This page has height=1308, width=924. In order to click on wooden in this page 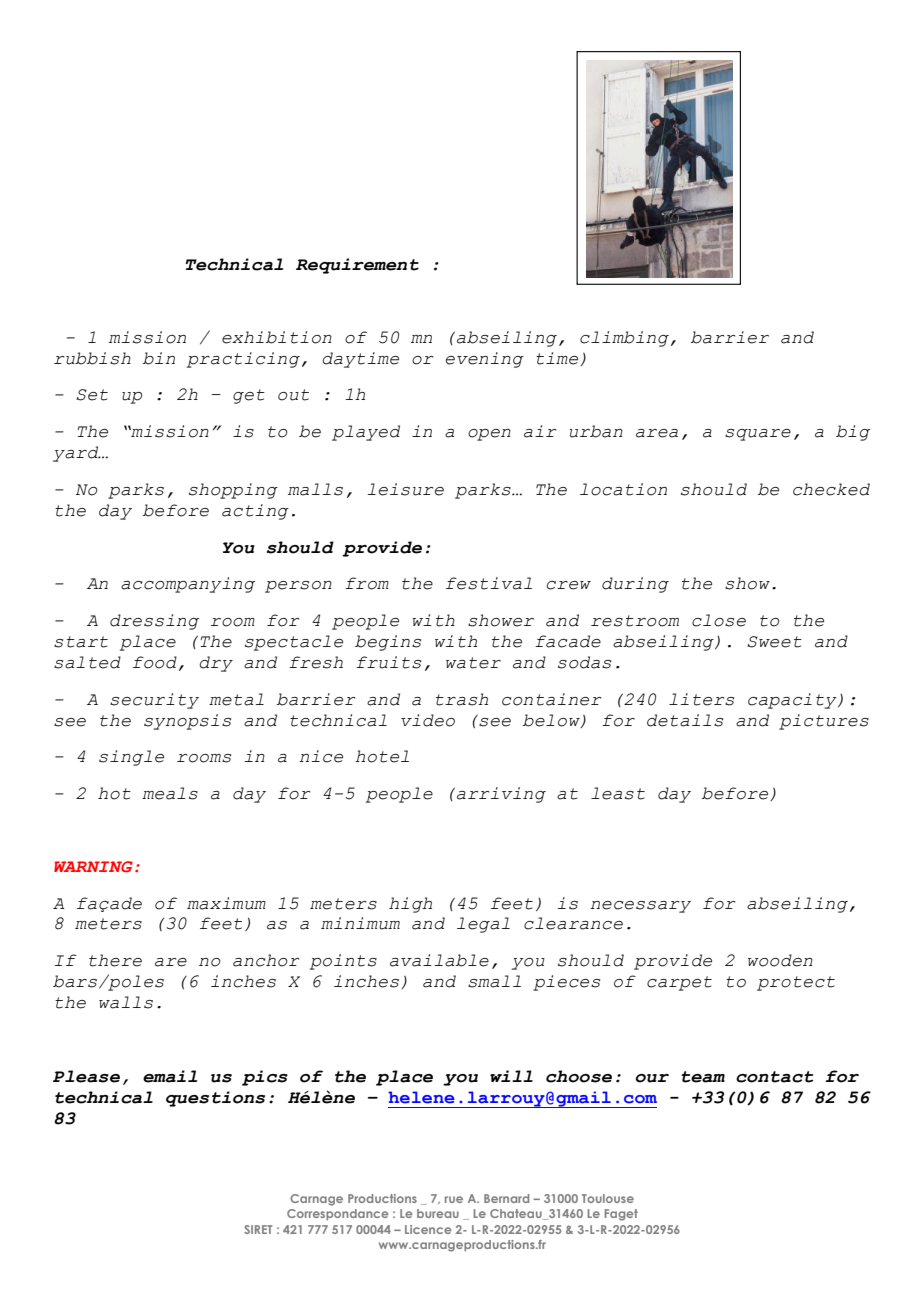, I will do `click(780, 960)`.
